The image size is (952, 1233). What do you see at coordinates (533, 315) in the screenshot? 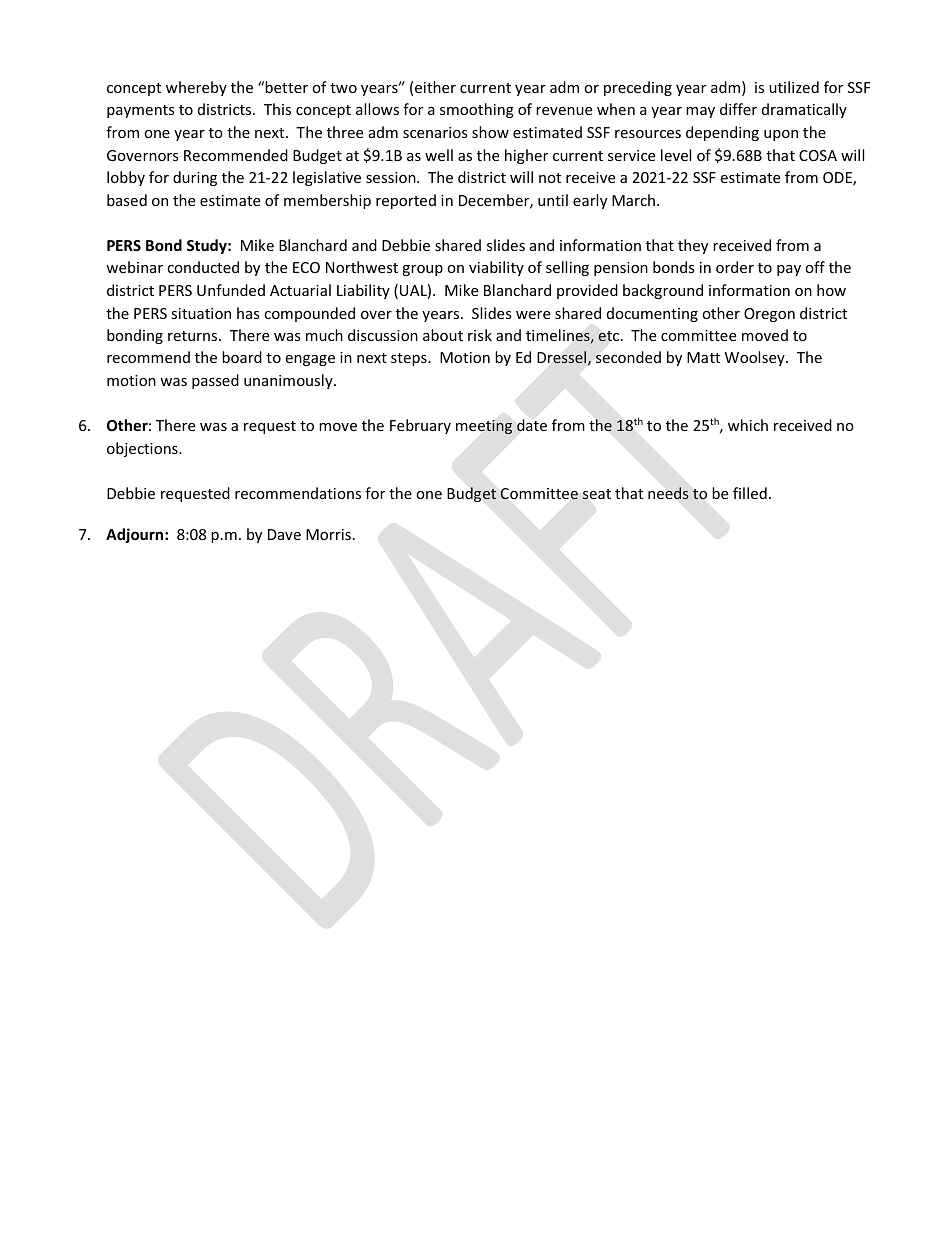
I see `were` at bounding box center [533, 315].
